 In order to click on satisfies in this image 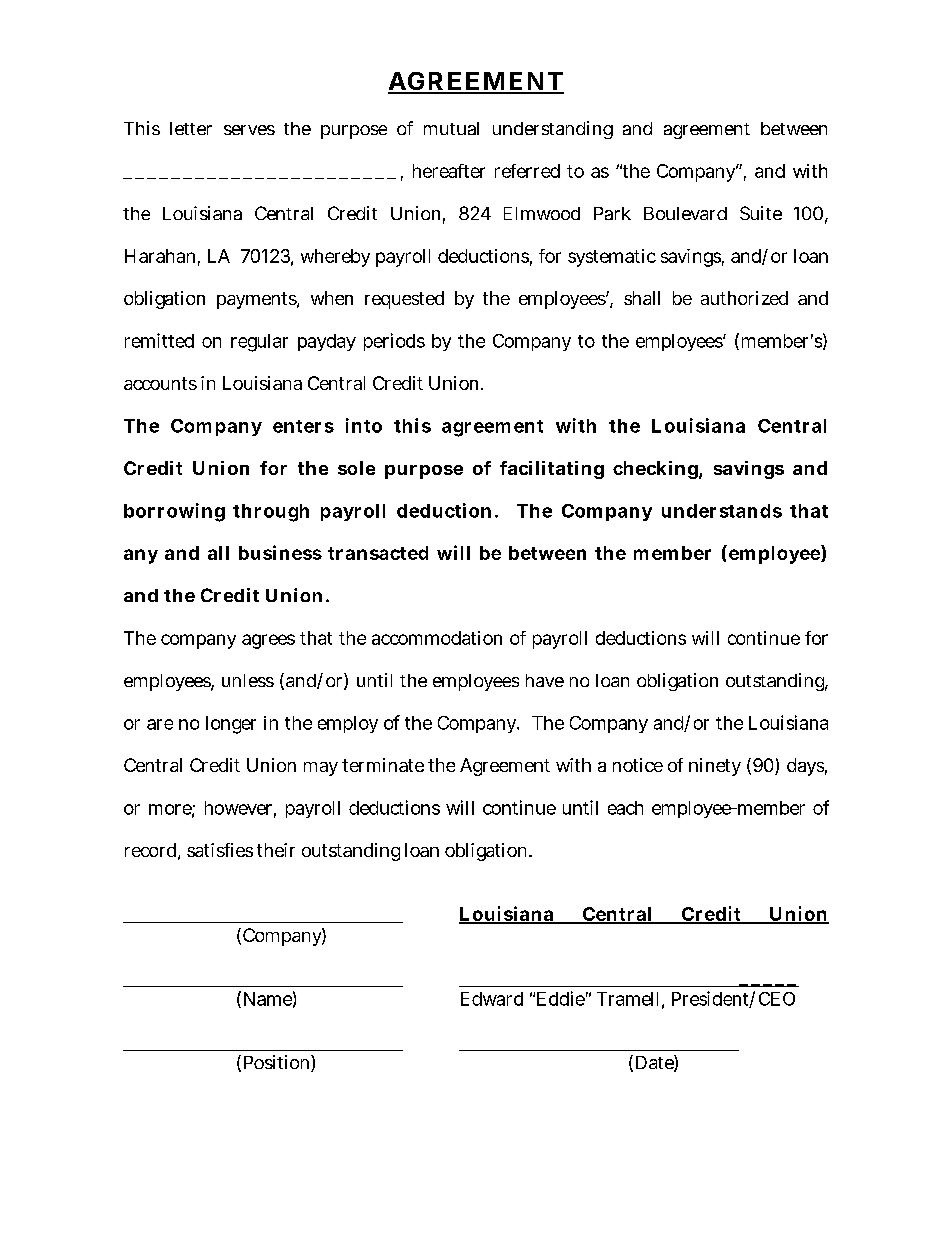, I will do `click(220, 850)`.
